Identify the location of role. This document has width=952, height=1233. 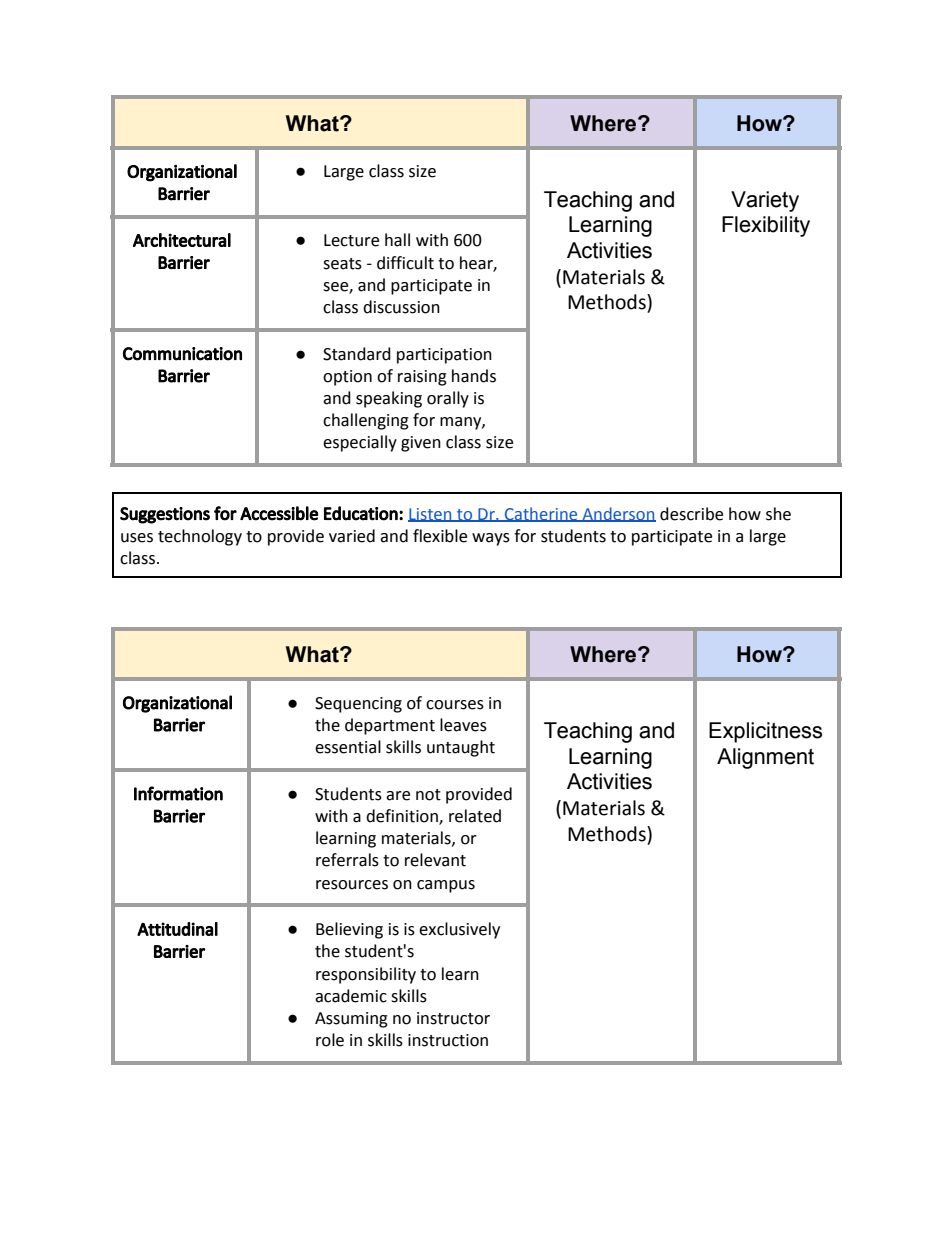
(330, 1040).
